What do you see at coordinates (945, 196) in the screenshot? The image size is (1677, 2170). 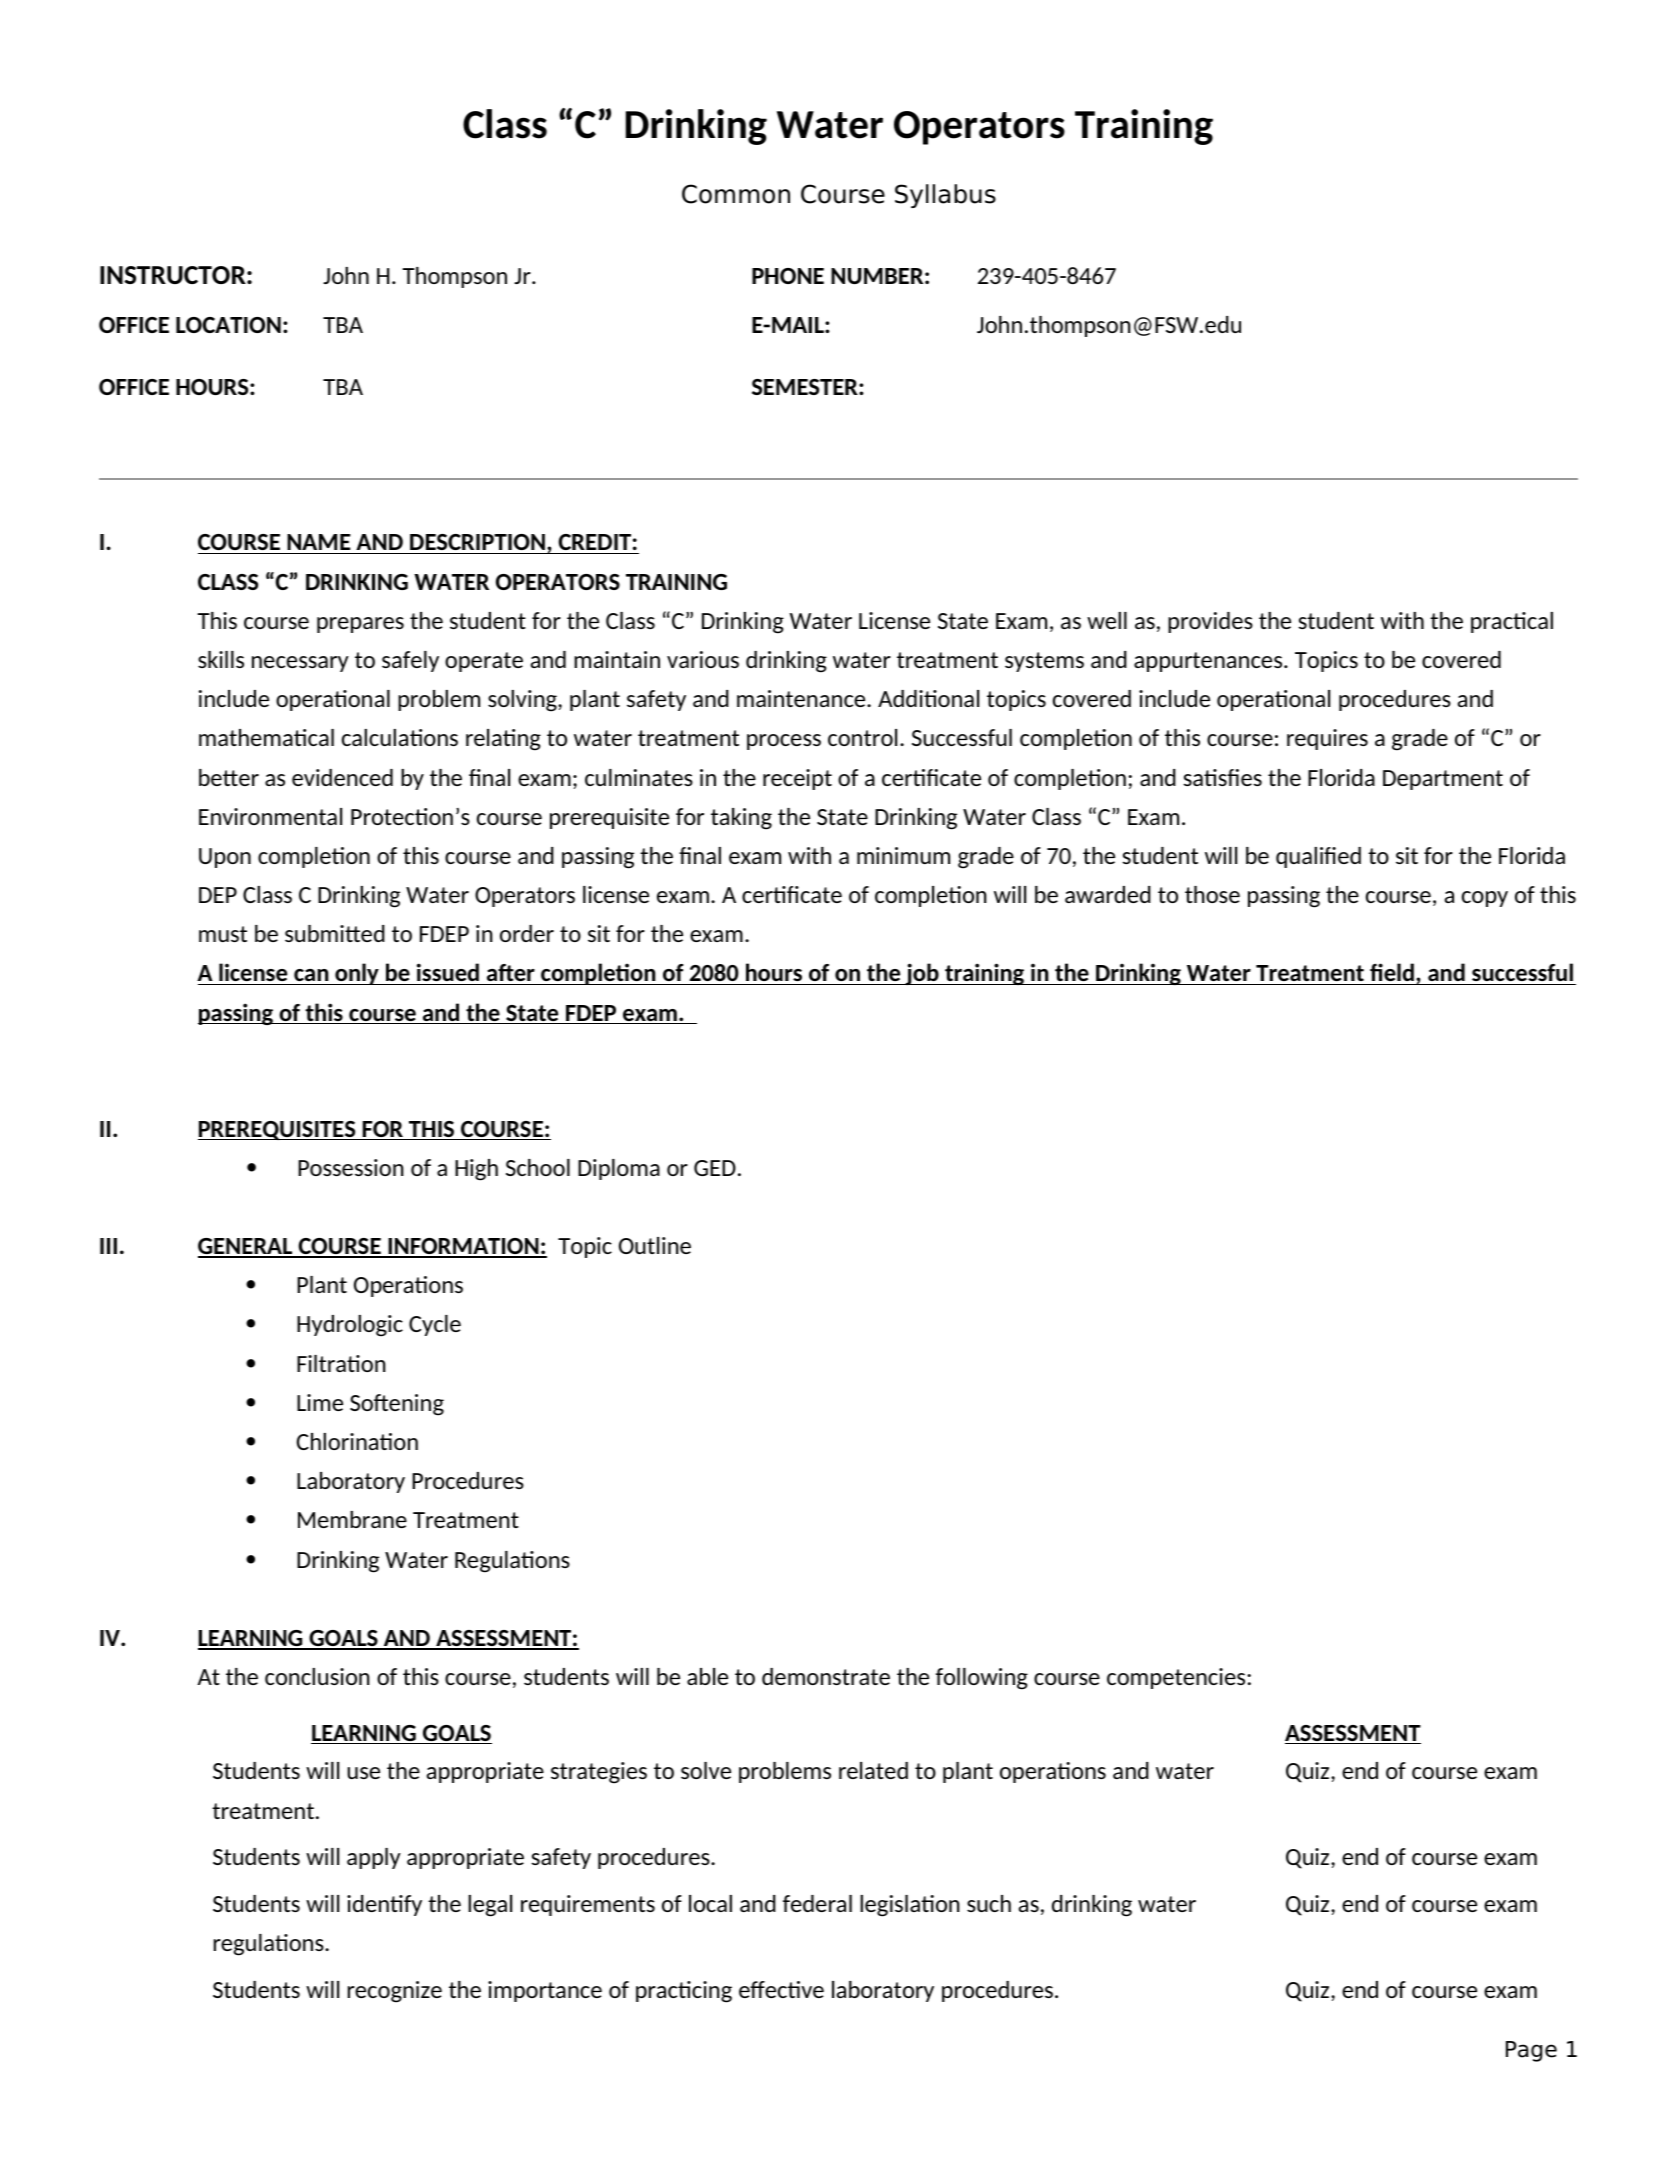 I see `Syllabus` at bounding box center [945, 196].
